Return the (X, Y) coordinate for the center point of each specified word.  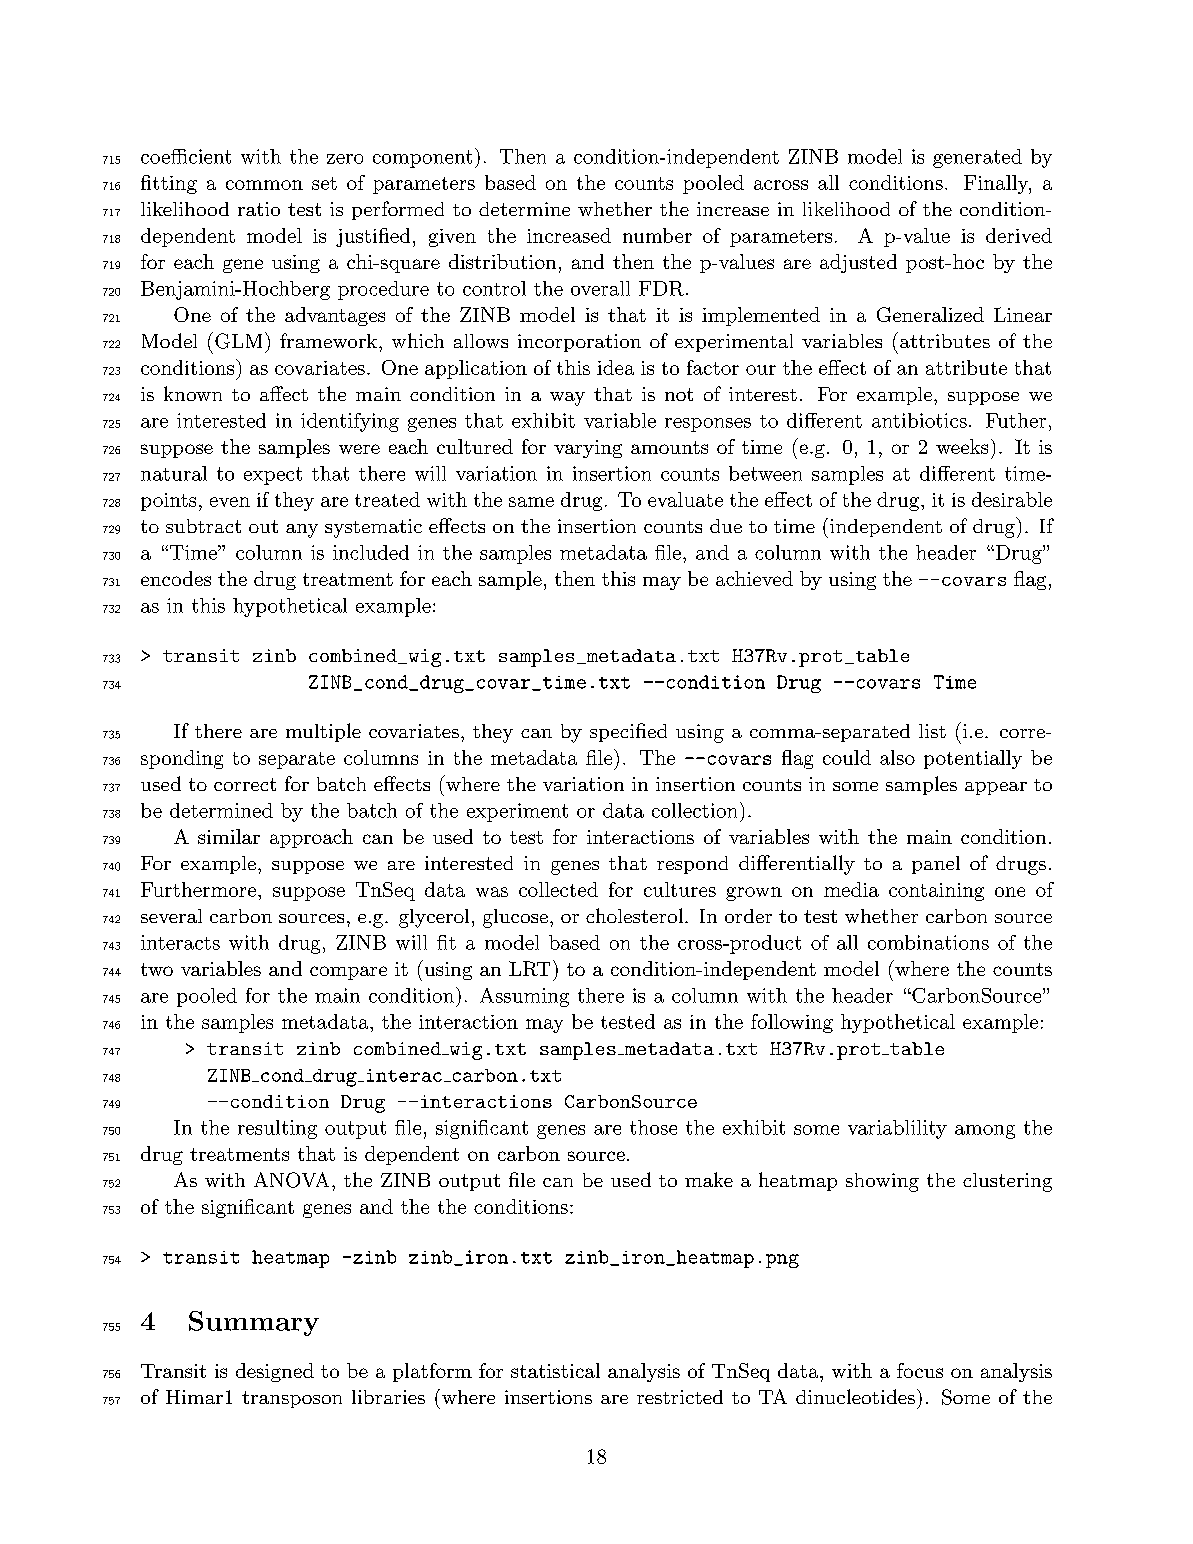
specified (628, 732)
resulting (277, 1129)
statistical (555, 1370)
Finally (997, 184)
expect (273, 476)
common (264, 185)
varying (588, 449)
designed (275, 1372)
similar (229, 836)
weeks (962, 446)
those (653, 1127)
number (657, 235)
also (897, 757)
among (985, 1132)
